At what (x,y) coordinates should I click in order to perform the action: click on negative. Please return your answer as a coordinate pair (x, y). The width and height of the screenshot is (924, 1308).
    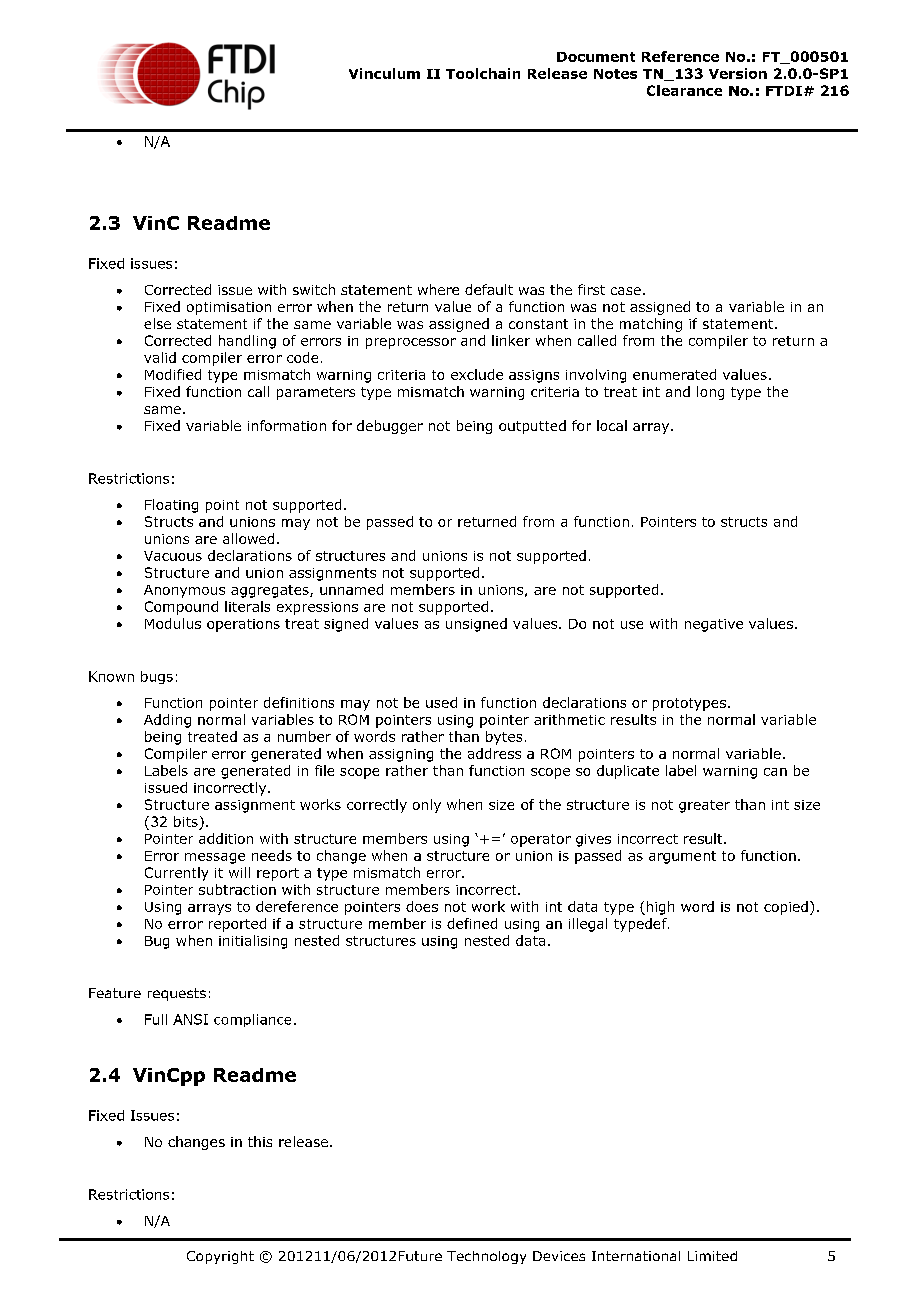
    Looking at the image, I should click on (714, 625).
